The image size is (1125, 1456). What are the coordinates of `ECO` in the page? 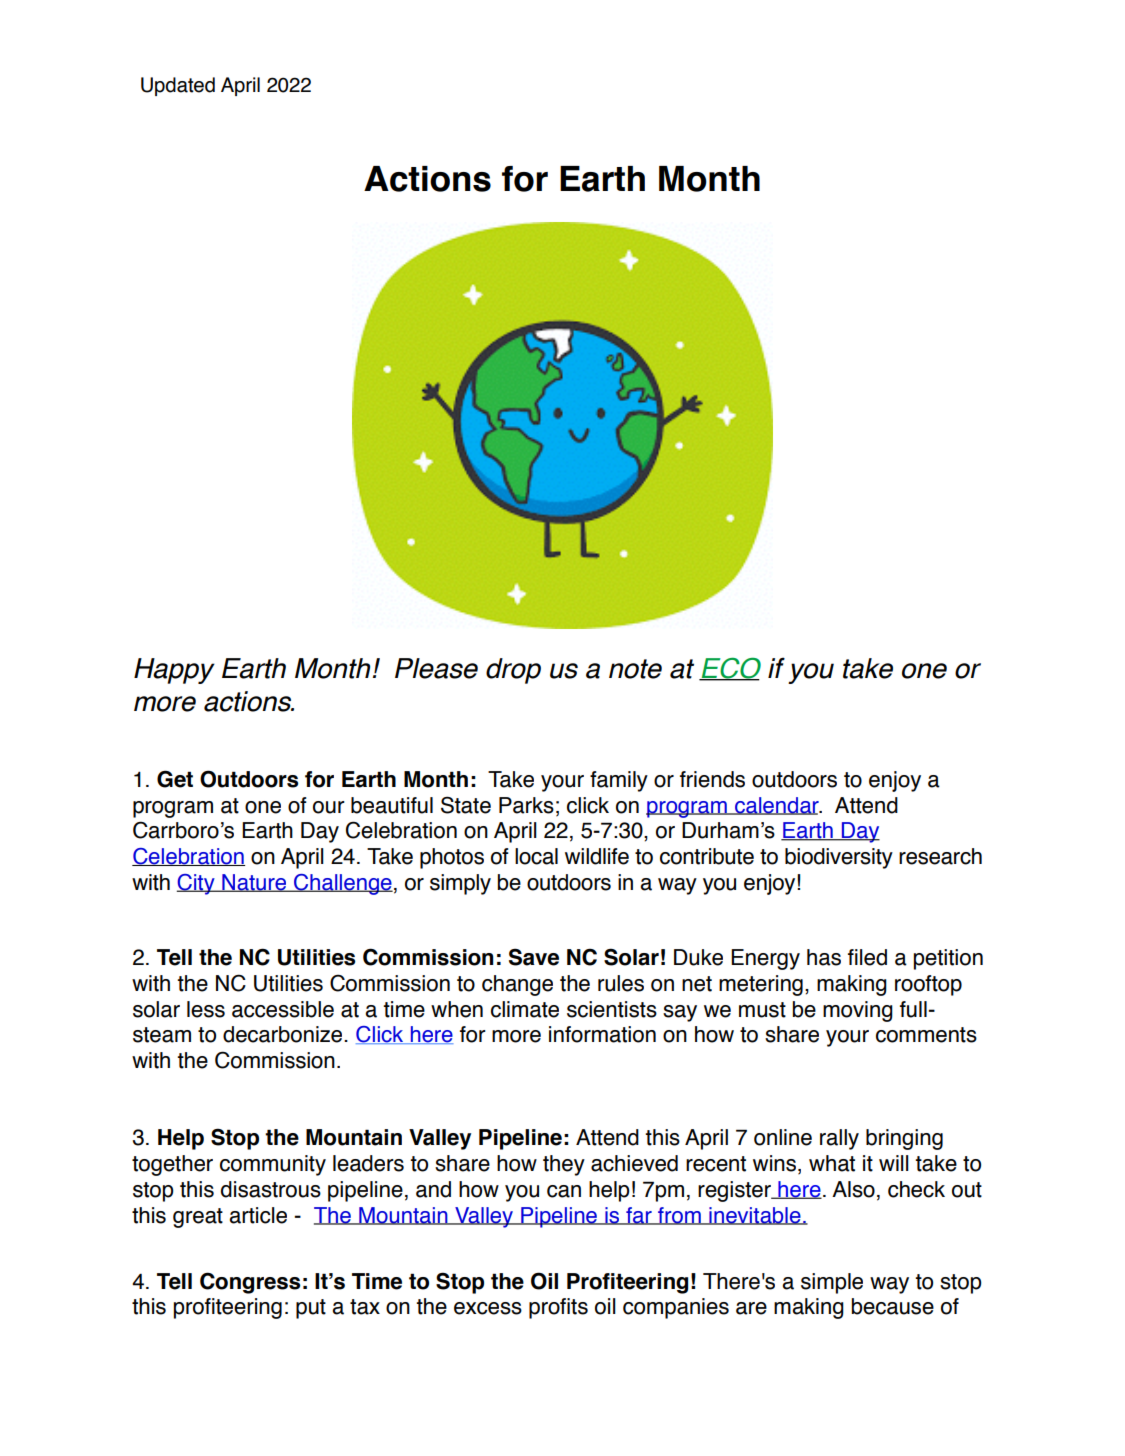 It's located at (730, 669).
